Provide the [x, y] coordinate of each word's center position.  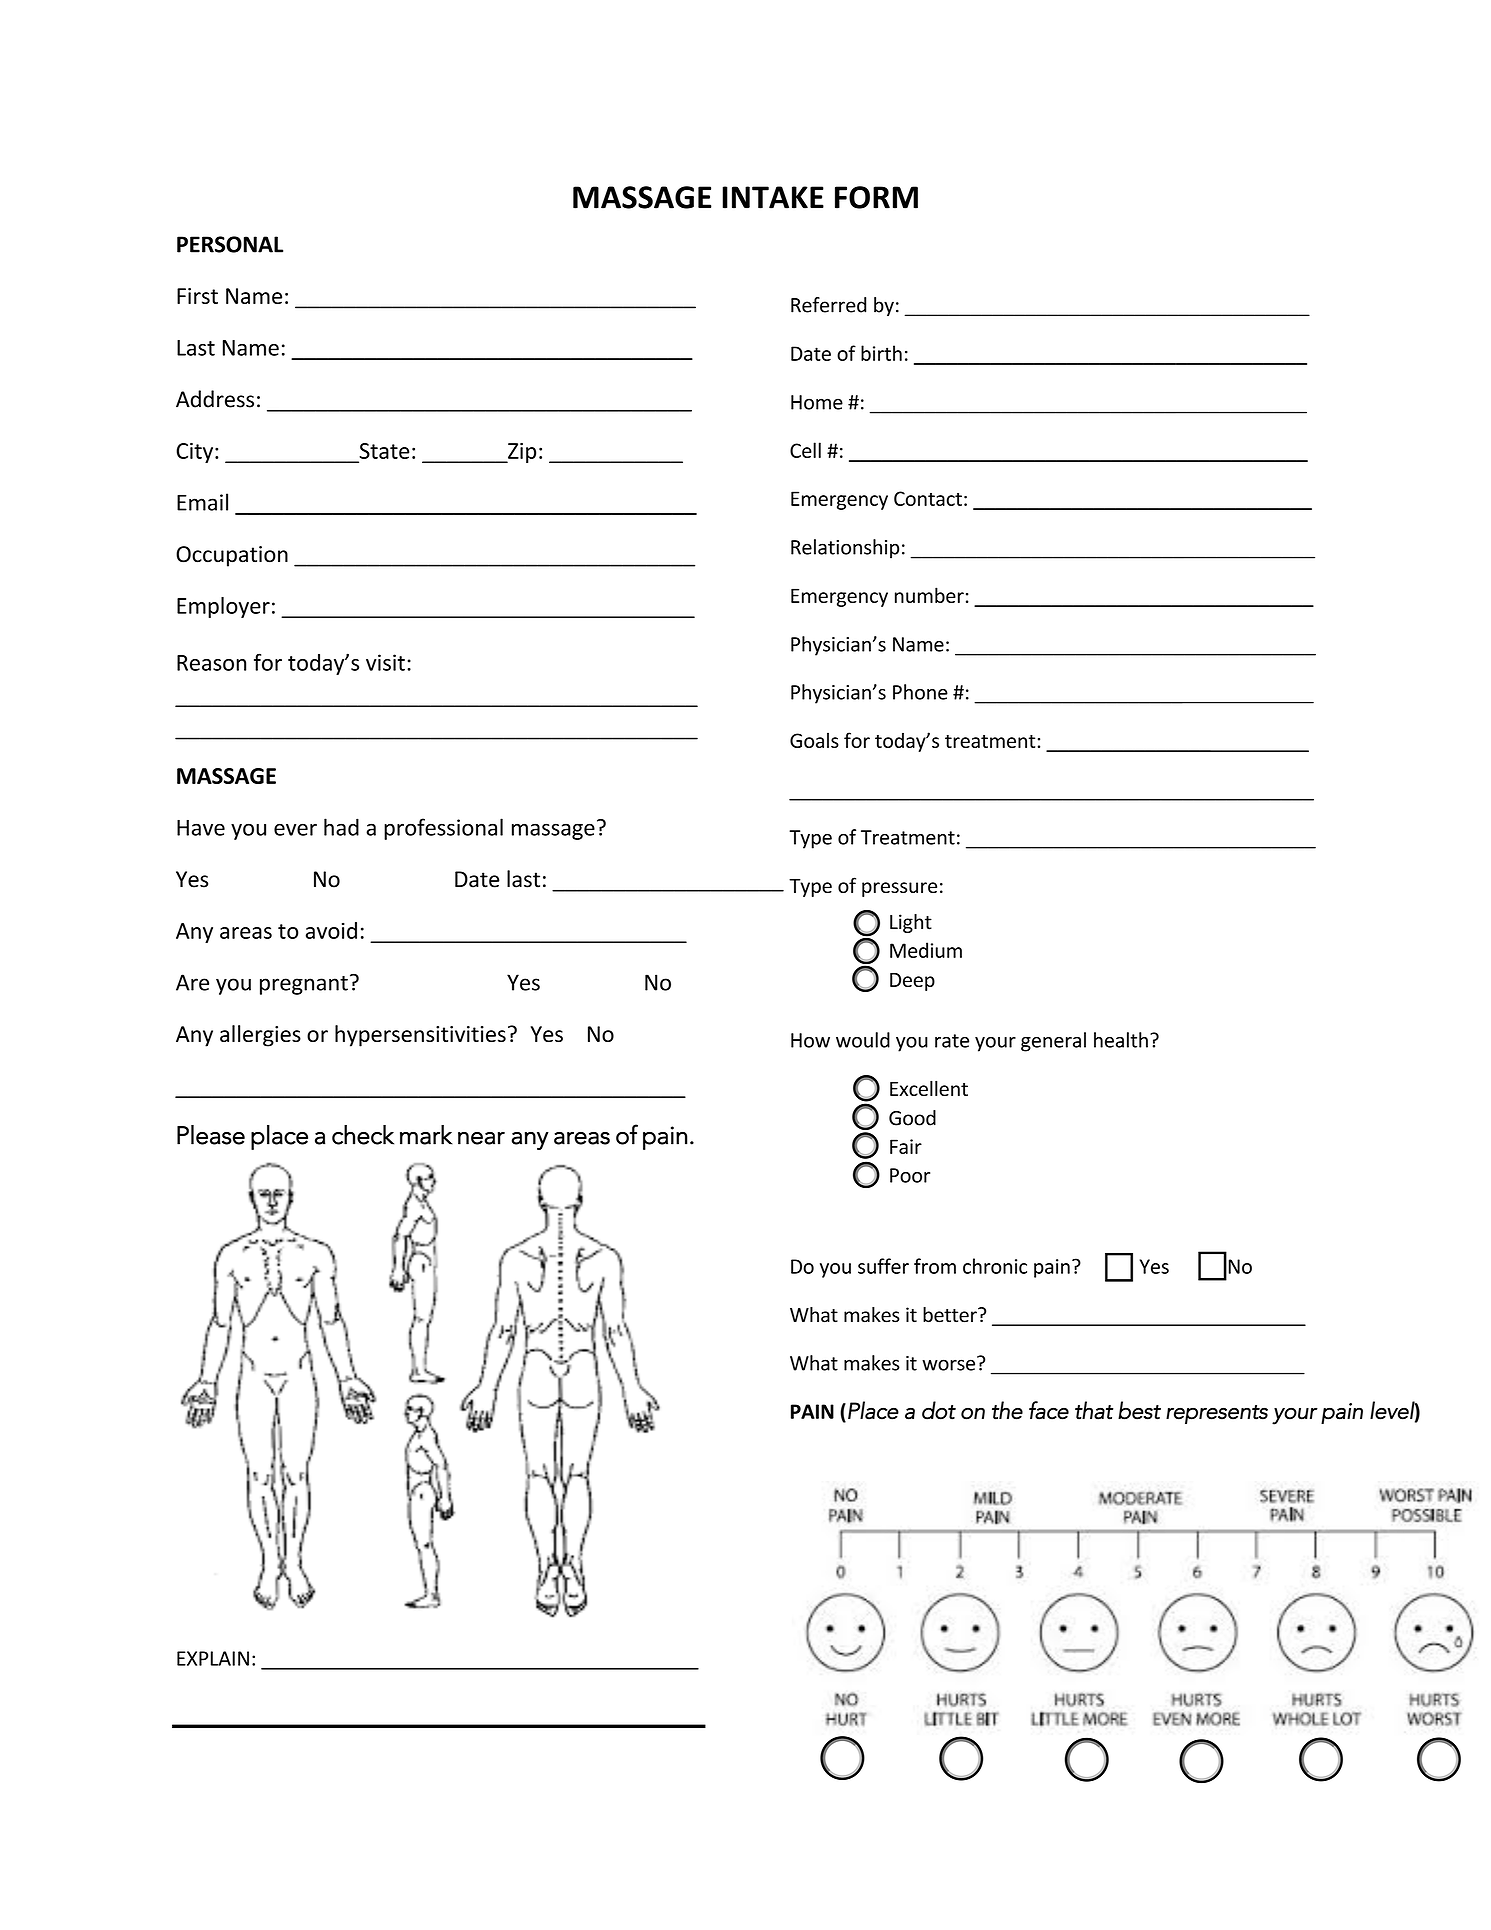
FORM [876, 197]
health [1121, 1040]
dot [939, 1410]
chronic [995, 1266]
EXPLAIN [213, 1658]
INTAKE [773, 197]
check [363, 1135]
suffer [883, 1266]
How [810, 1040]
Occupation [232, 556]
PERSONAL [230, 244]
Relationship [845, 549]
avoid [331, 930]
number [929, 595]
